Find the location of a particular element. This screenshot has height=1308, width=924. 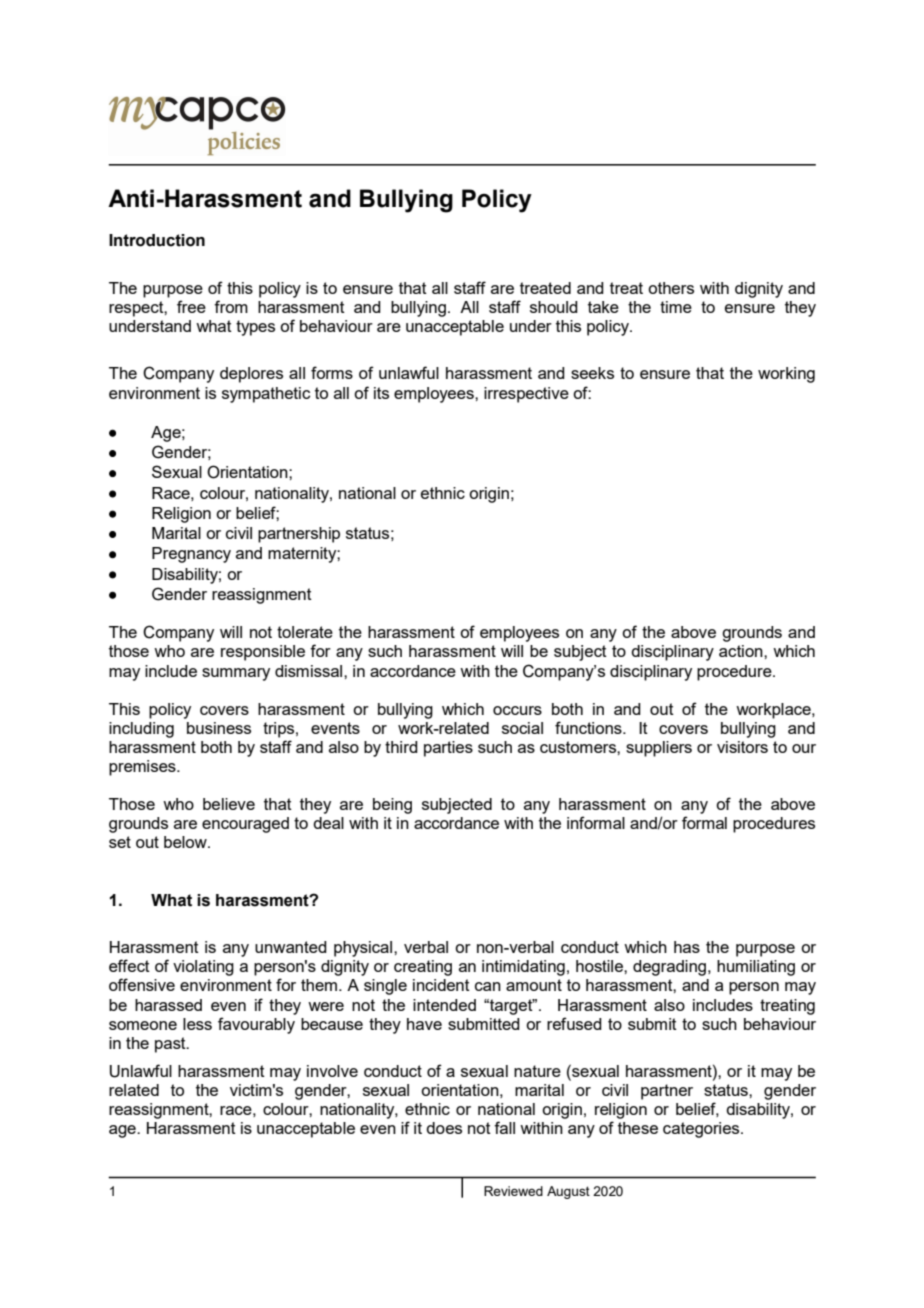

suppliers is located at coordinates (659, 749).
